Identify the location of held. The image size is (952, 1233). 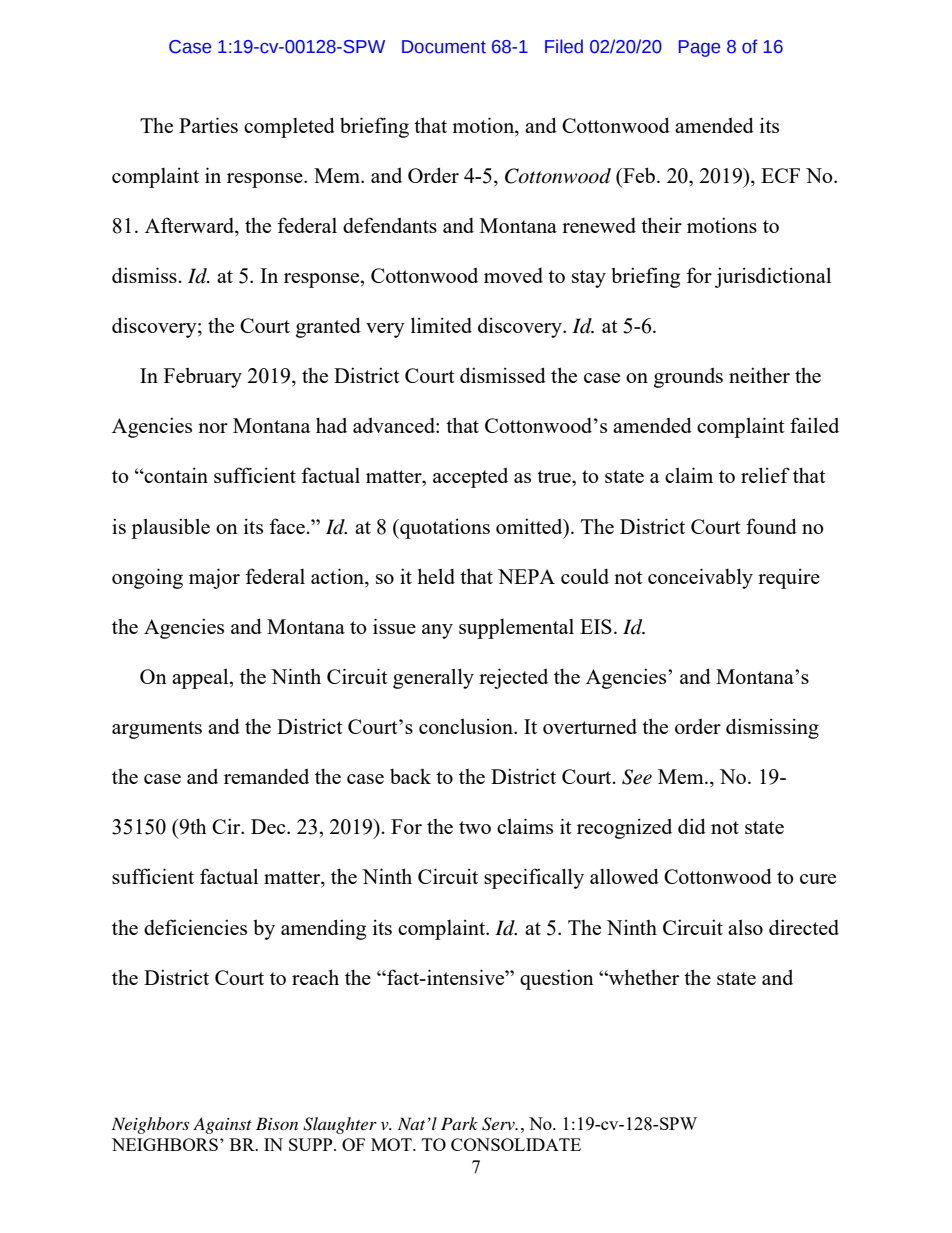
(436, 576).
